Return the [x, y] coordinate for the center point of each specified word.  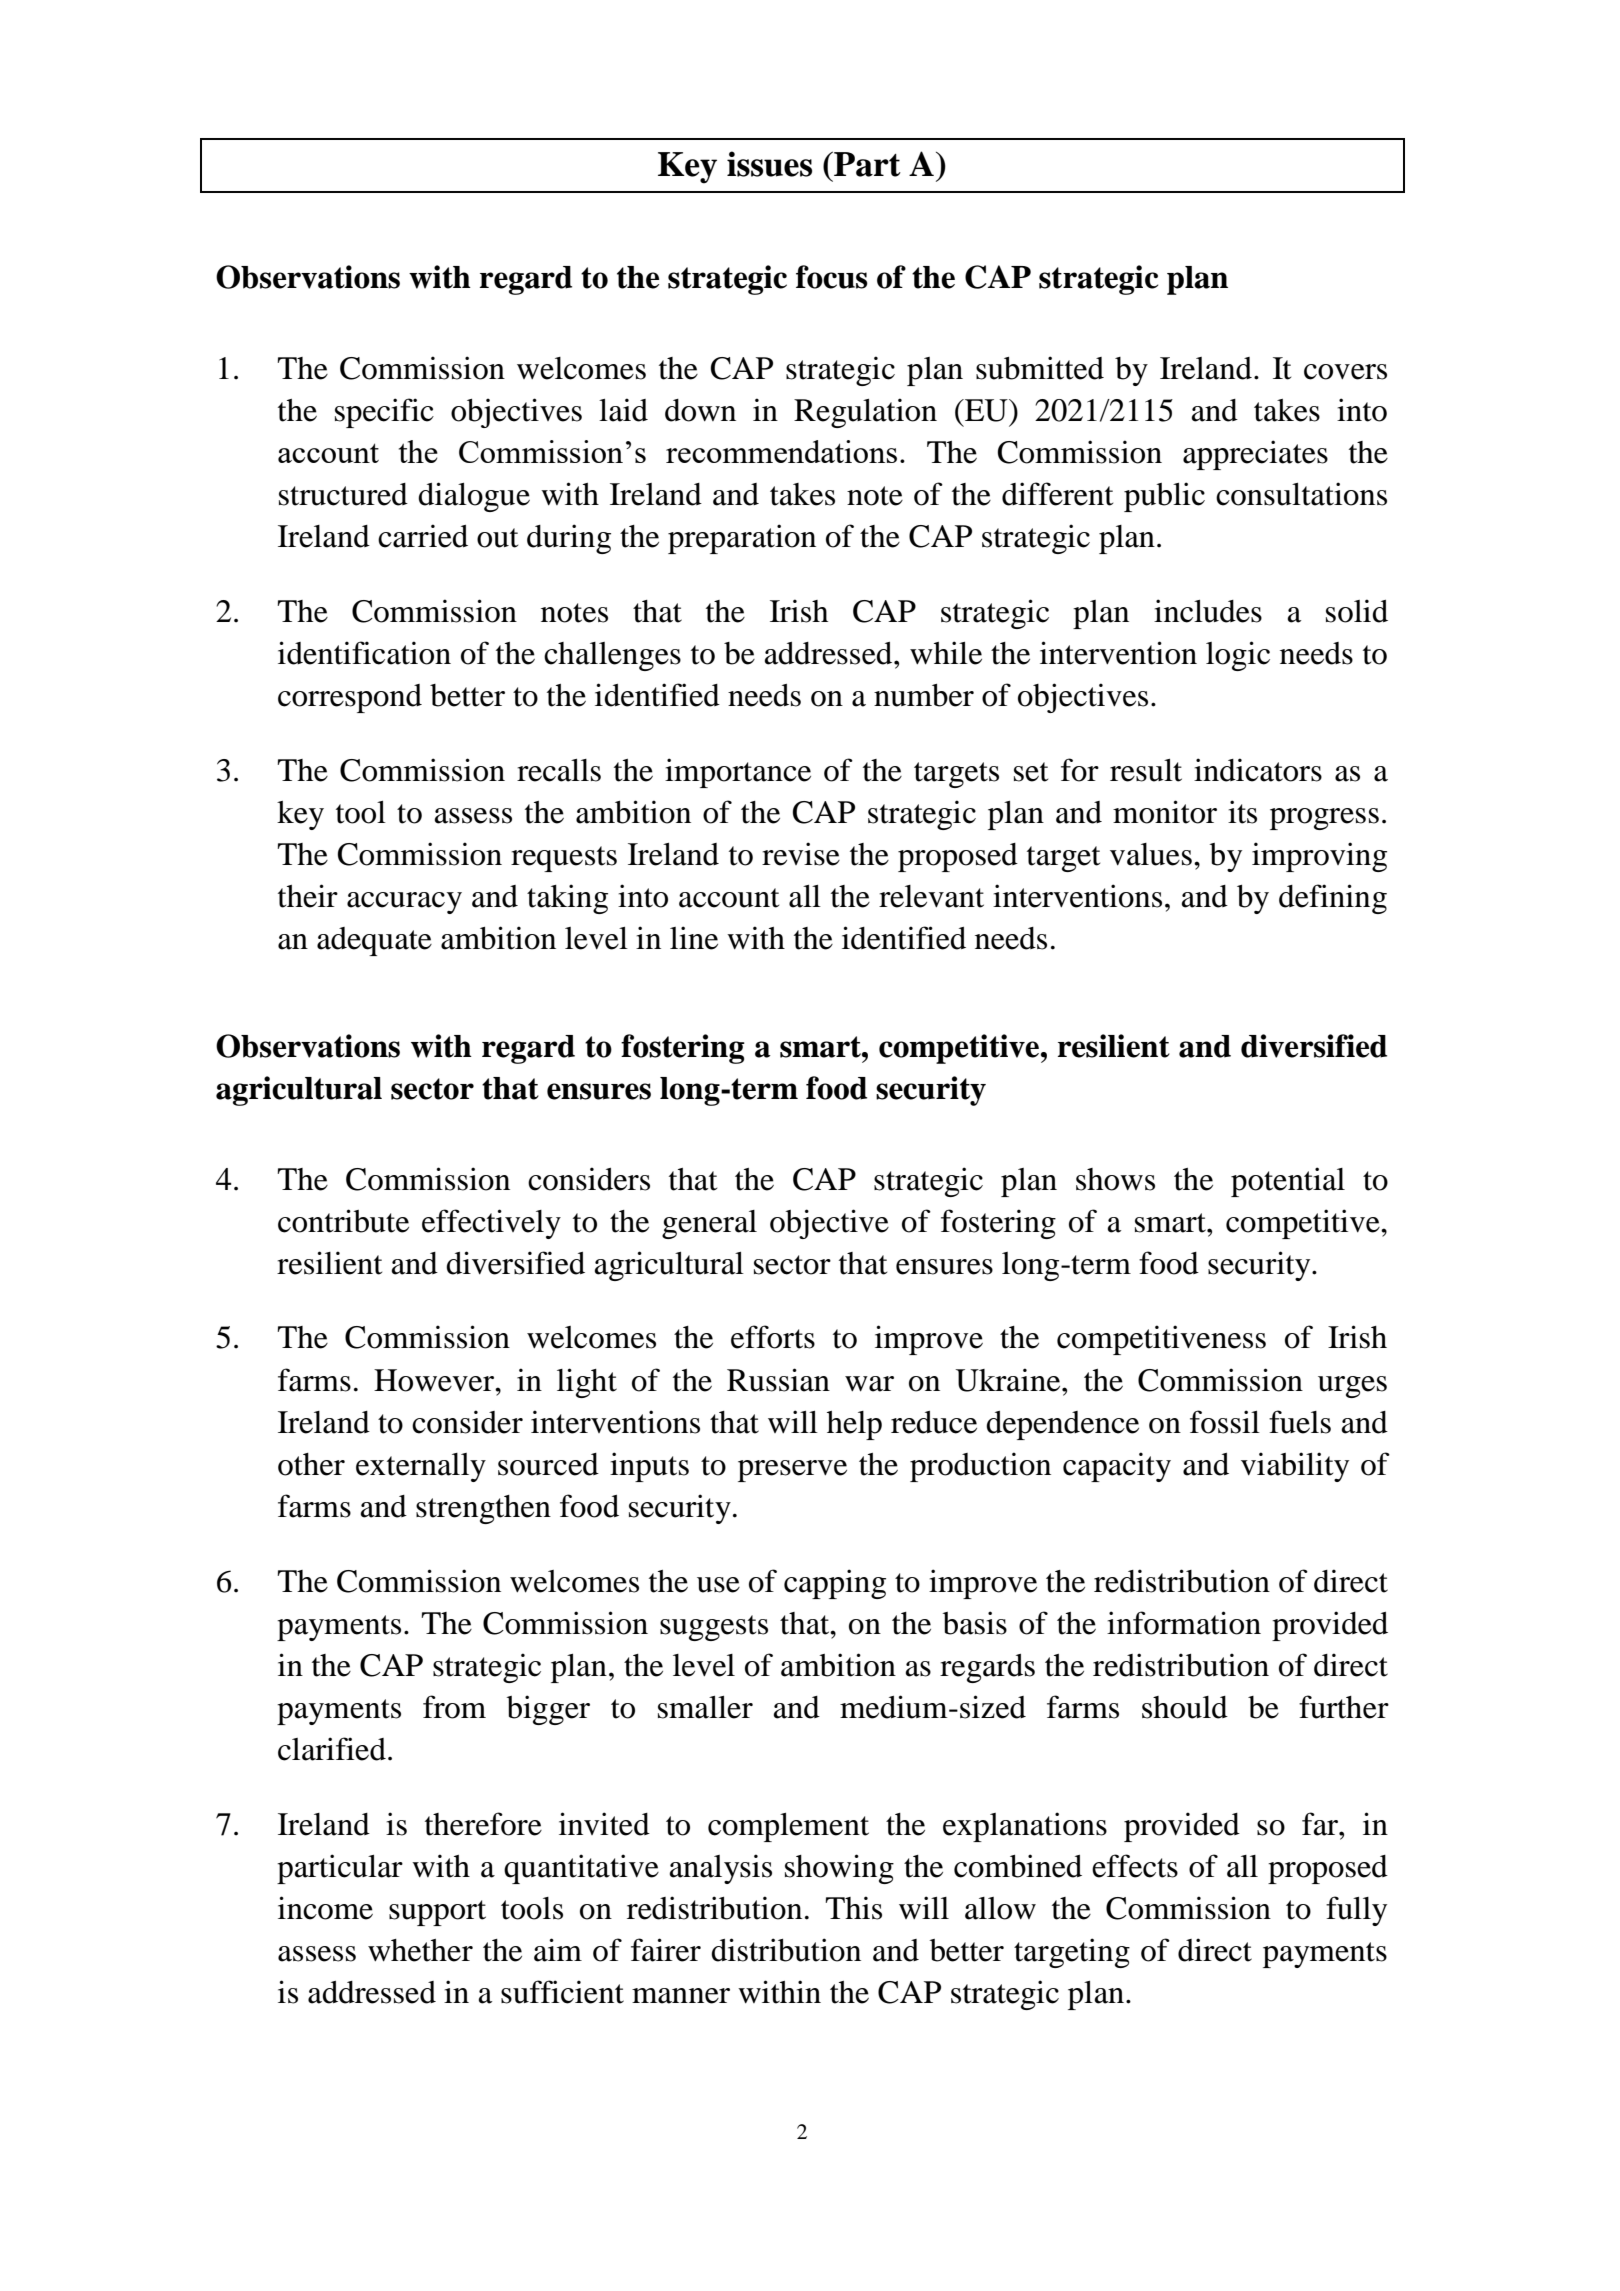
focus [832, 277]
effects [1135, 1866]
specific [384, 413]
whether [420, 1950]
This [853, 1908]
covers [1345, 372]
